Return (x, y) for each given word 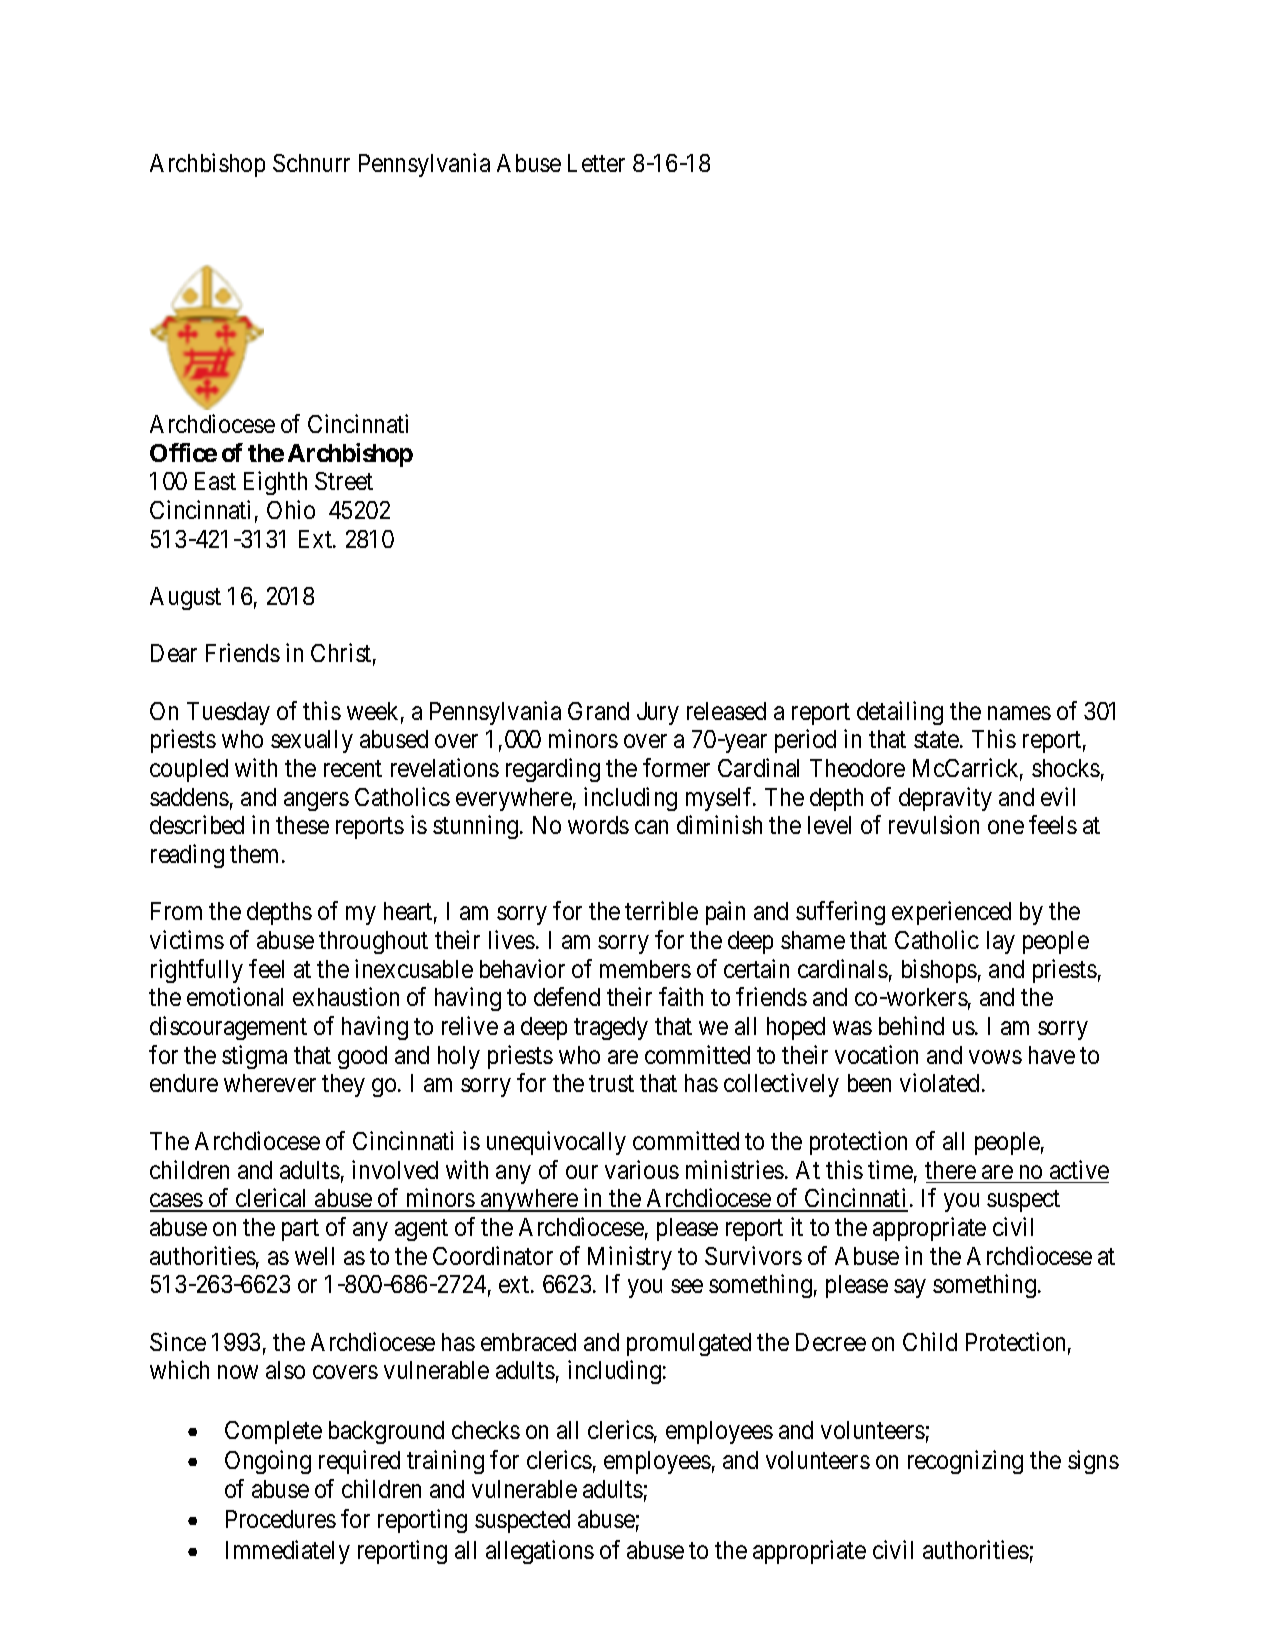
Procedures (281, 1519)
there (950, 1170)
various (642, 1169)
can (651, 827)
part (300, 1230)
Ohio (291, 509)
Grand (598, 711)
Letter (596, 163)
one (1006, 827)
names (1019, 713)
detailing (900, 713)
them (256, 854)
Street (344, 481)
